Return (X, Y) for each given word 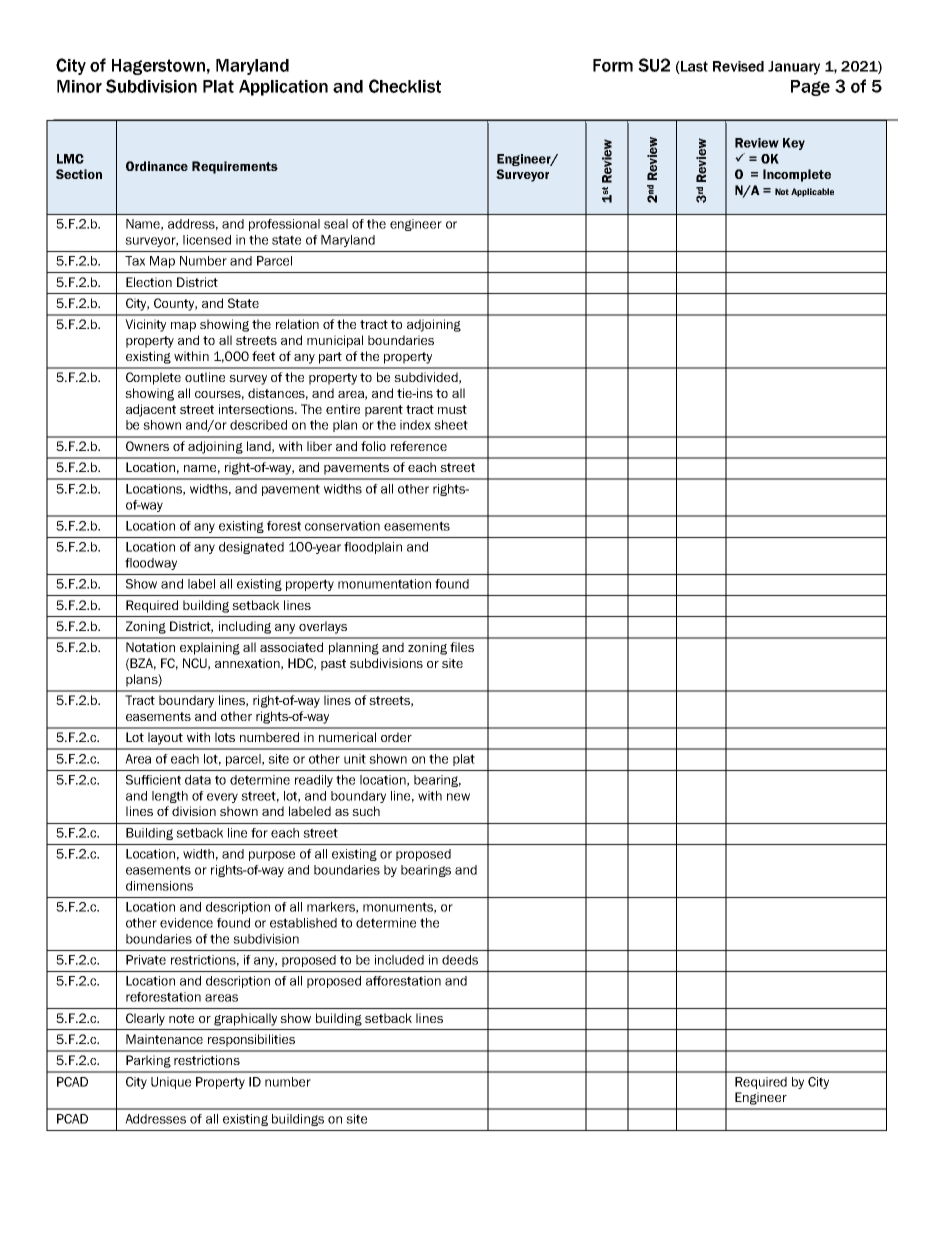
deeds (460, 960)
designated (251, 548)
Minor (79, 86)
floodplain (373, 548)
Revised (738, 66)
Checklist (405, 86)
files (462, 647)
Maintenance (164, 1039)
